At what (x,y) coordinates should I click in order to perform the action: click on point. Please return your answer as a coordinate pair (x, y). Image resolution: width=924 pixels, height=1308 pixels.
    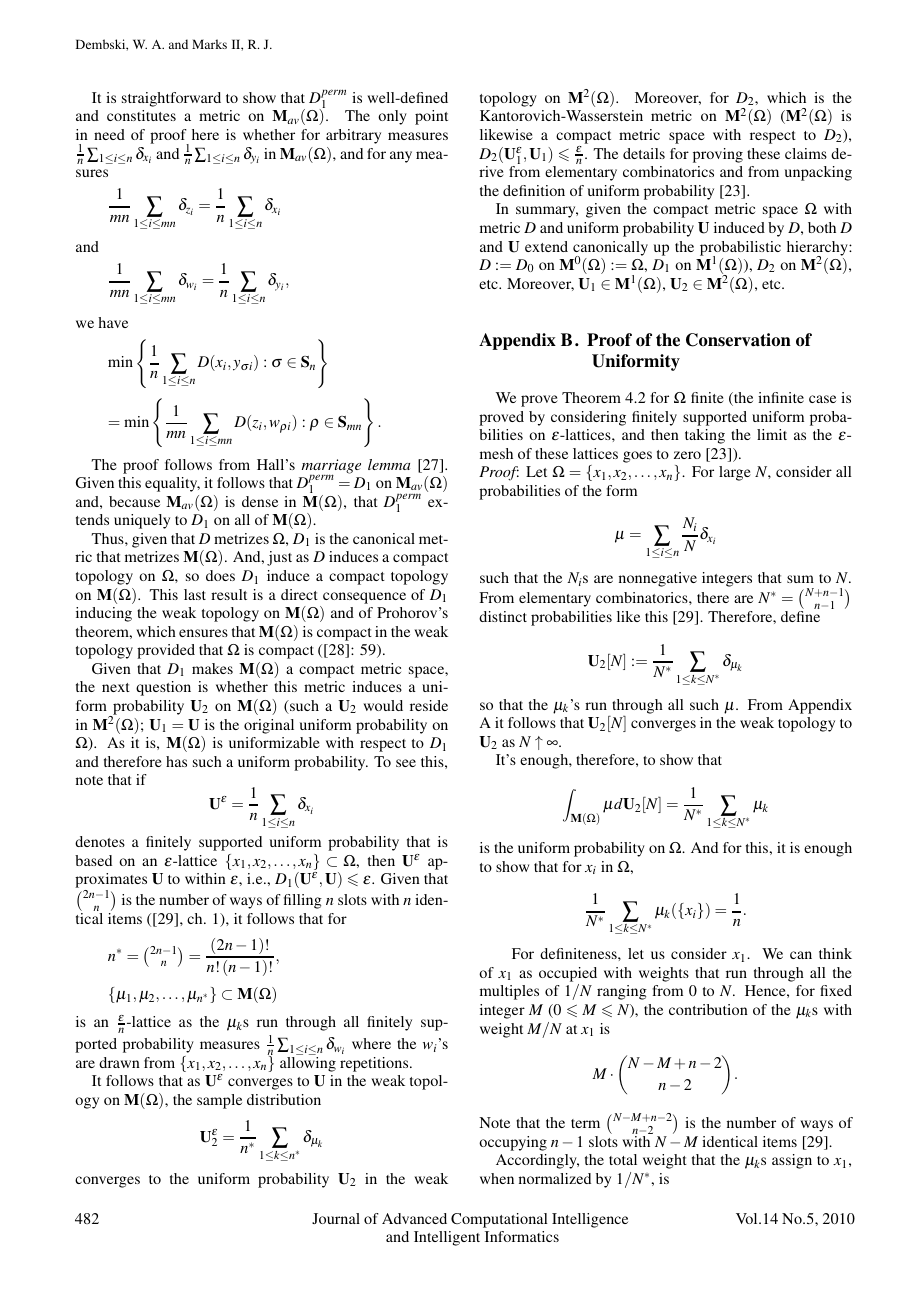
    Looking at the image, I should click on (431, 117).
